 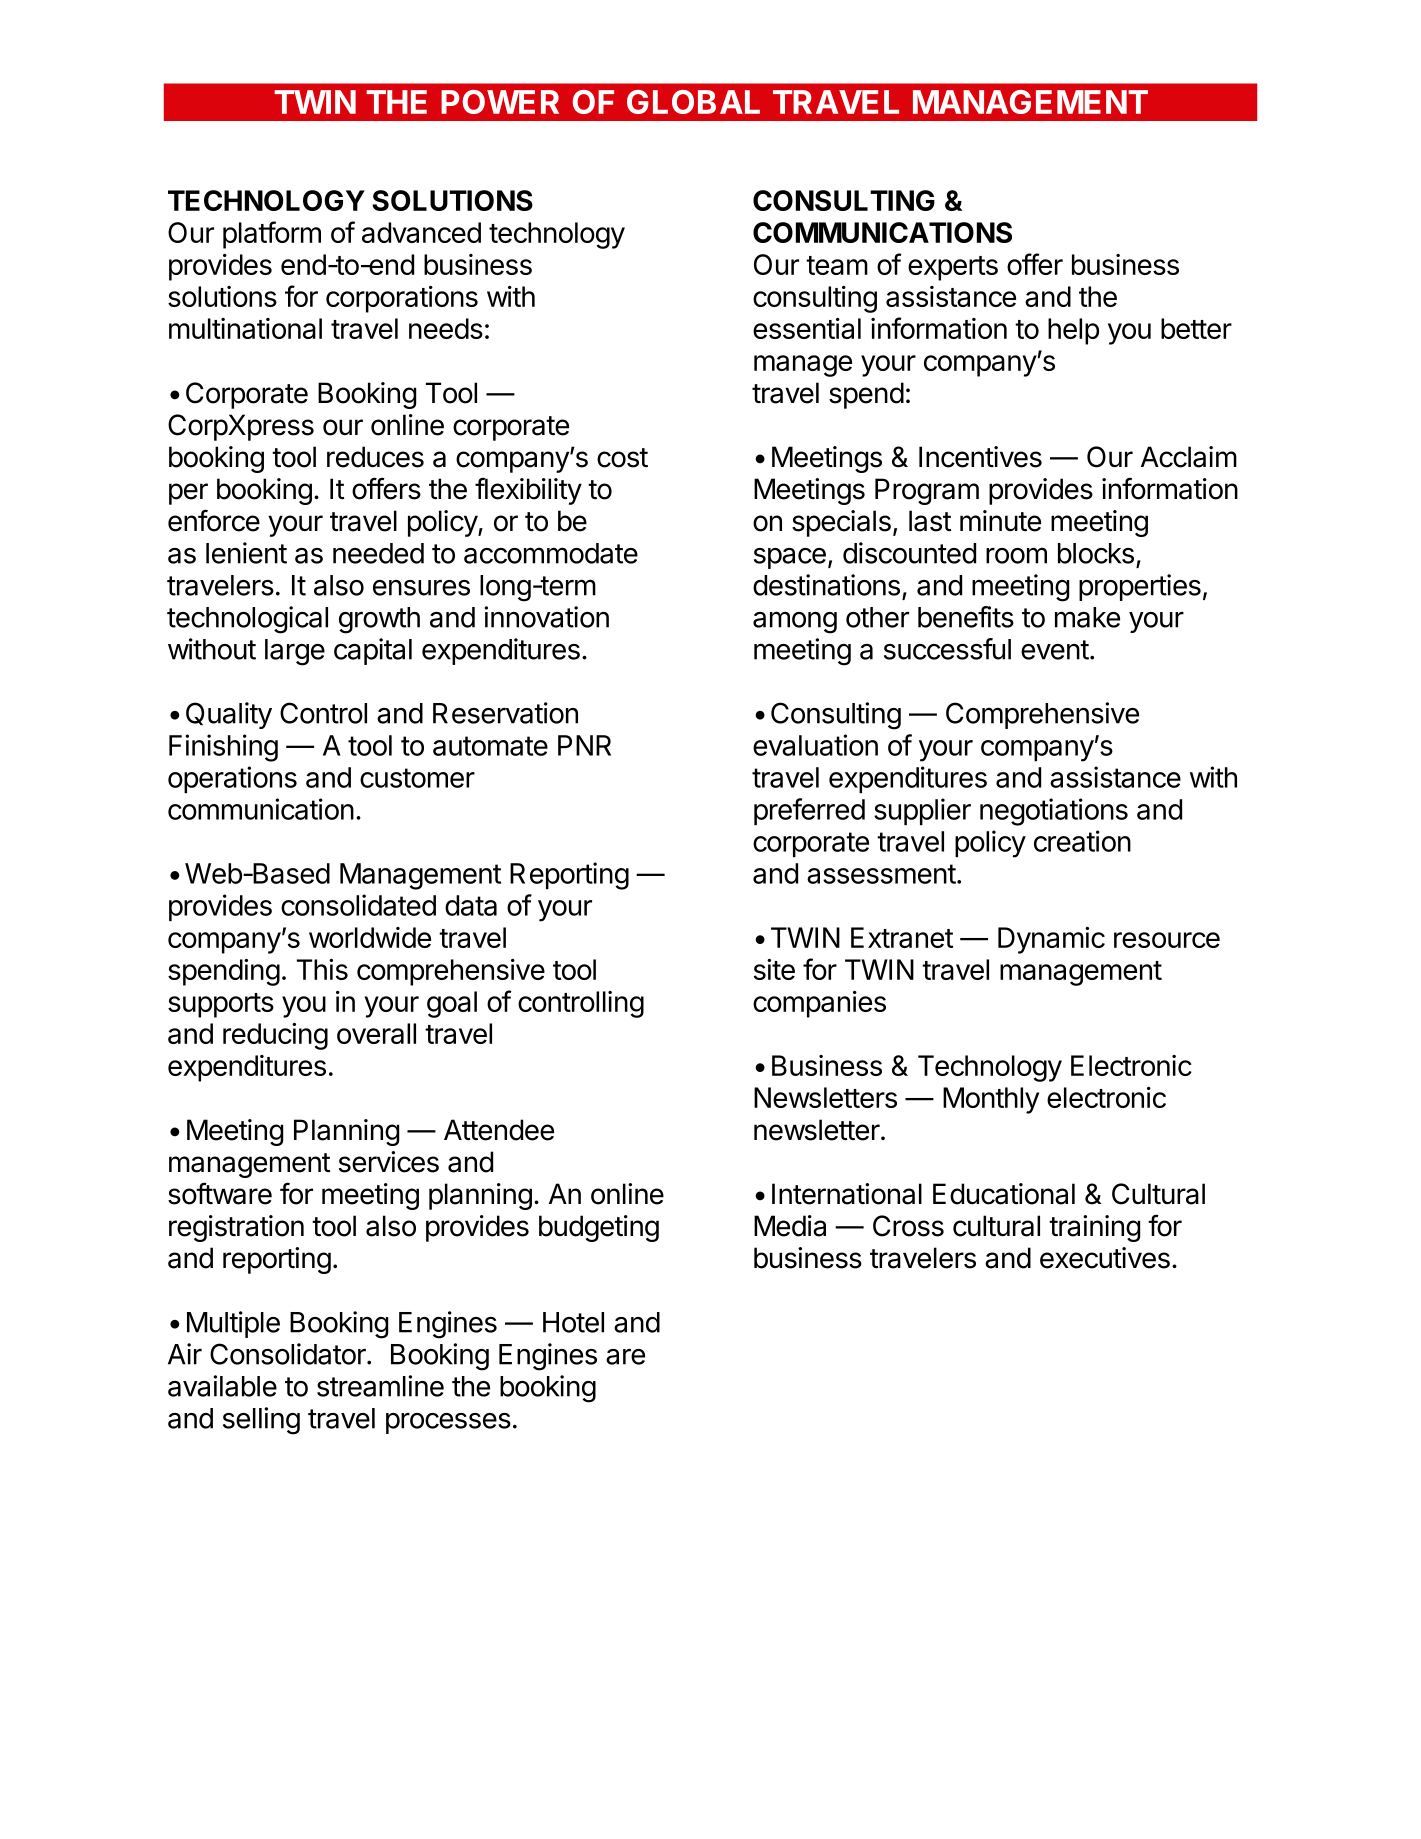 What do you see at coordinates (693, 102) in the image?
I see `GLOBAL` at bounding box center [693, 102].
